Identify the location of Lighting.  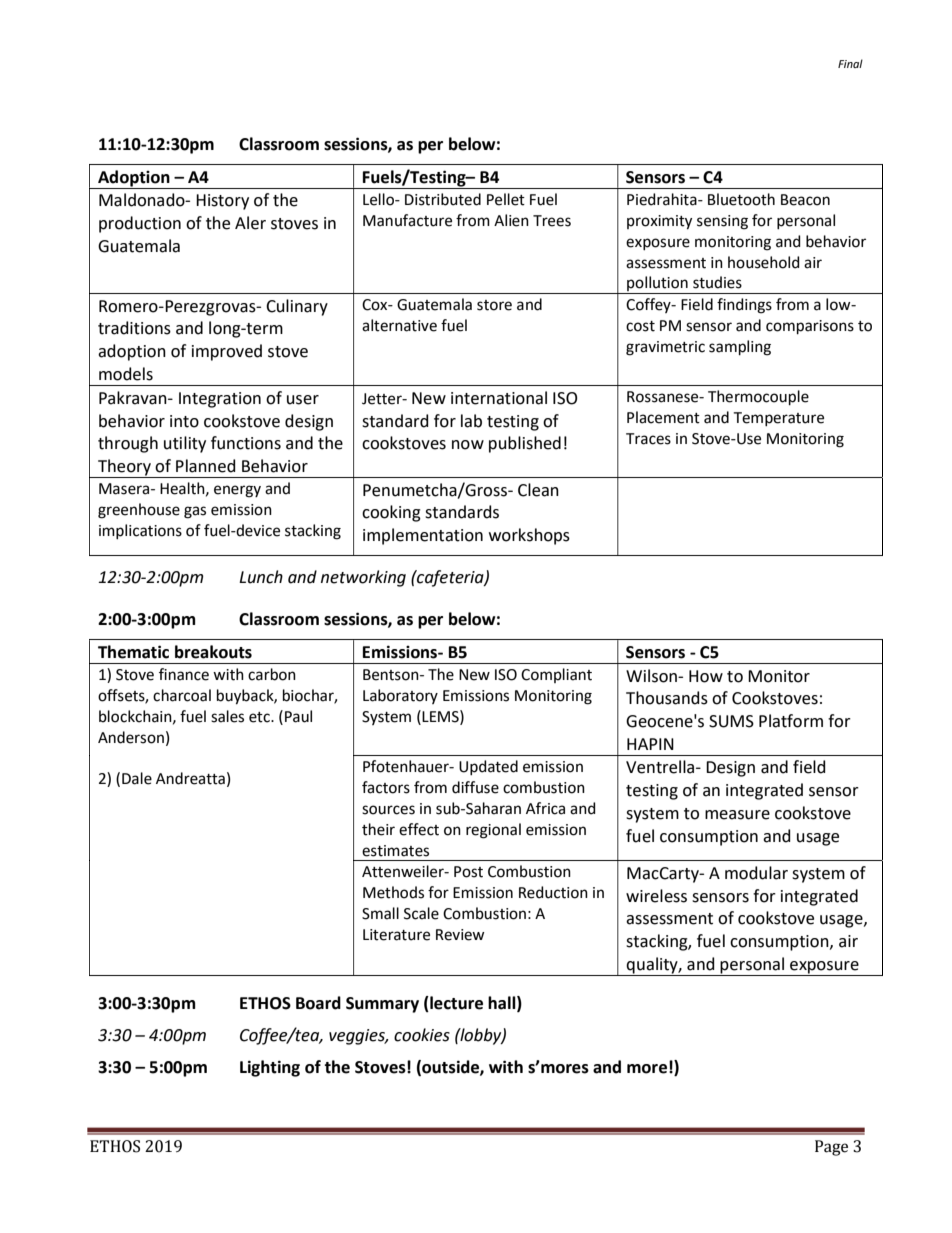
(270, 1068).
